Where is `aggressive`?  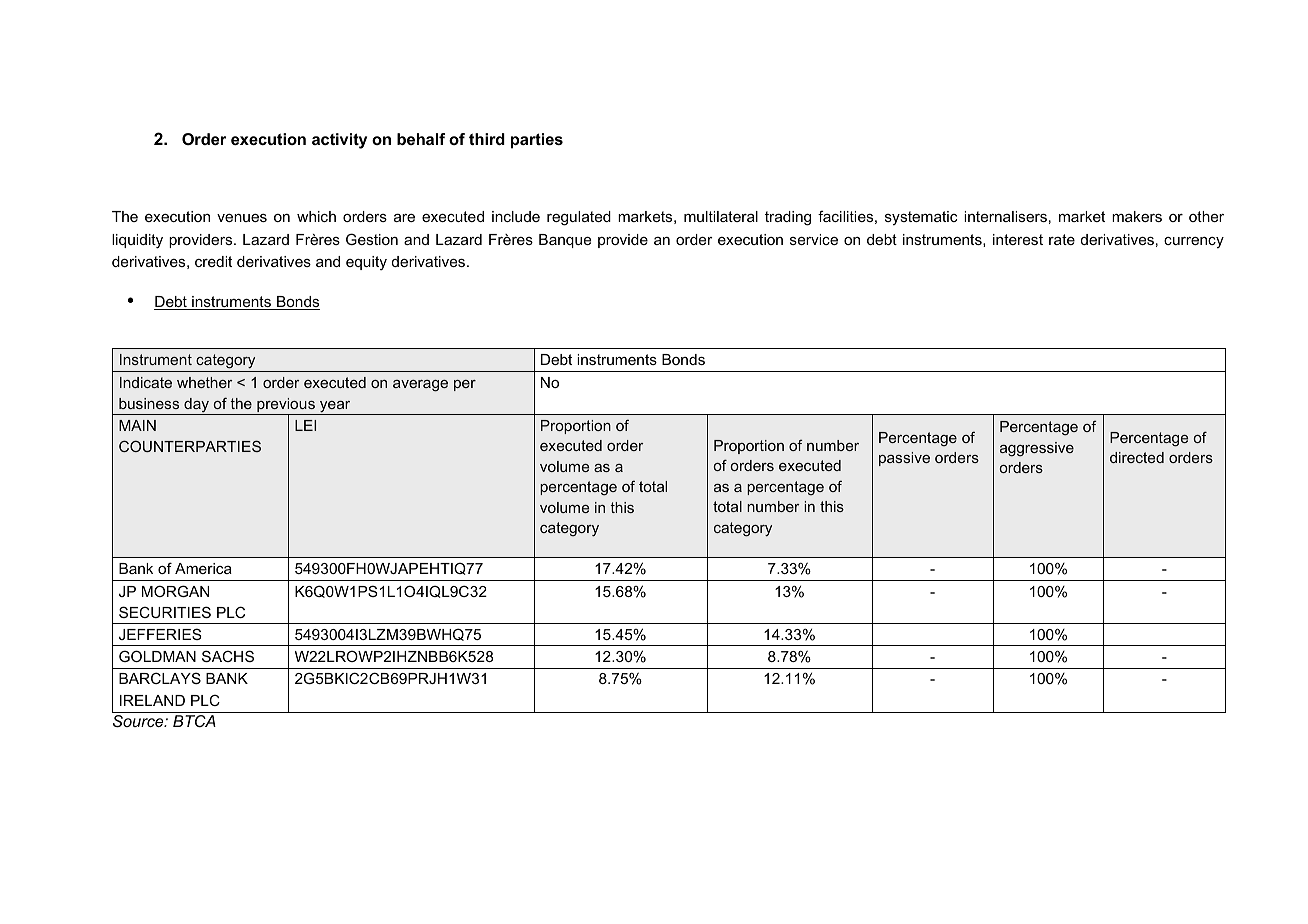 aggressive is located at coordinates (1037, 449).
